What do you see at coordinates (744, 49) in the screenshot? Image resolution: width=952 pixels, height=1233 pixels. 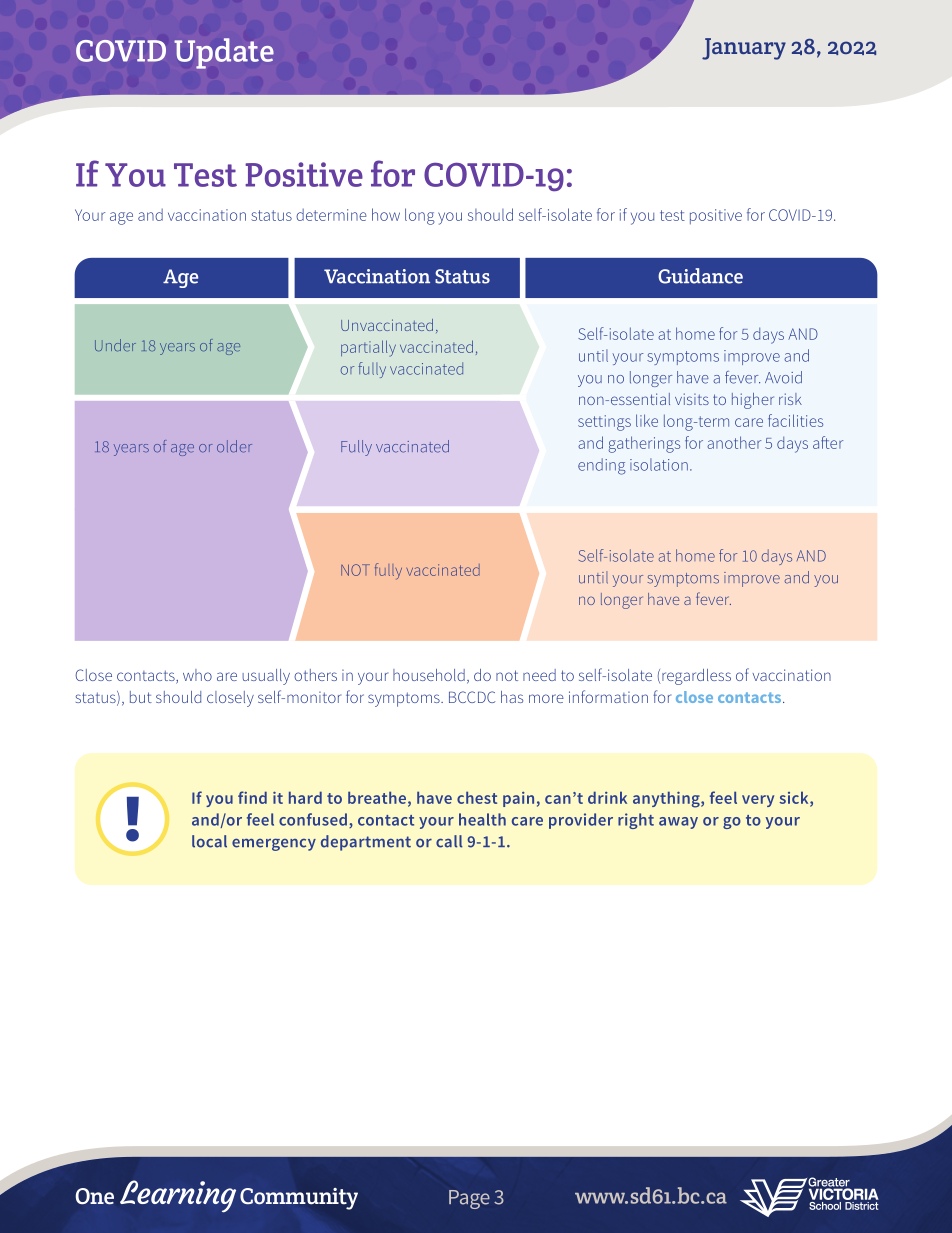 I see `January` at bounding box center [744, 49].
